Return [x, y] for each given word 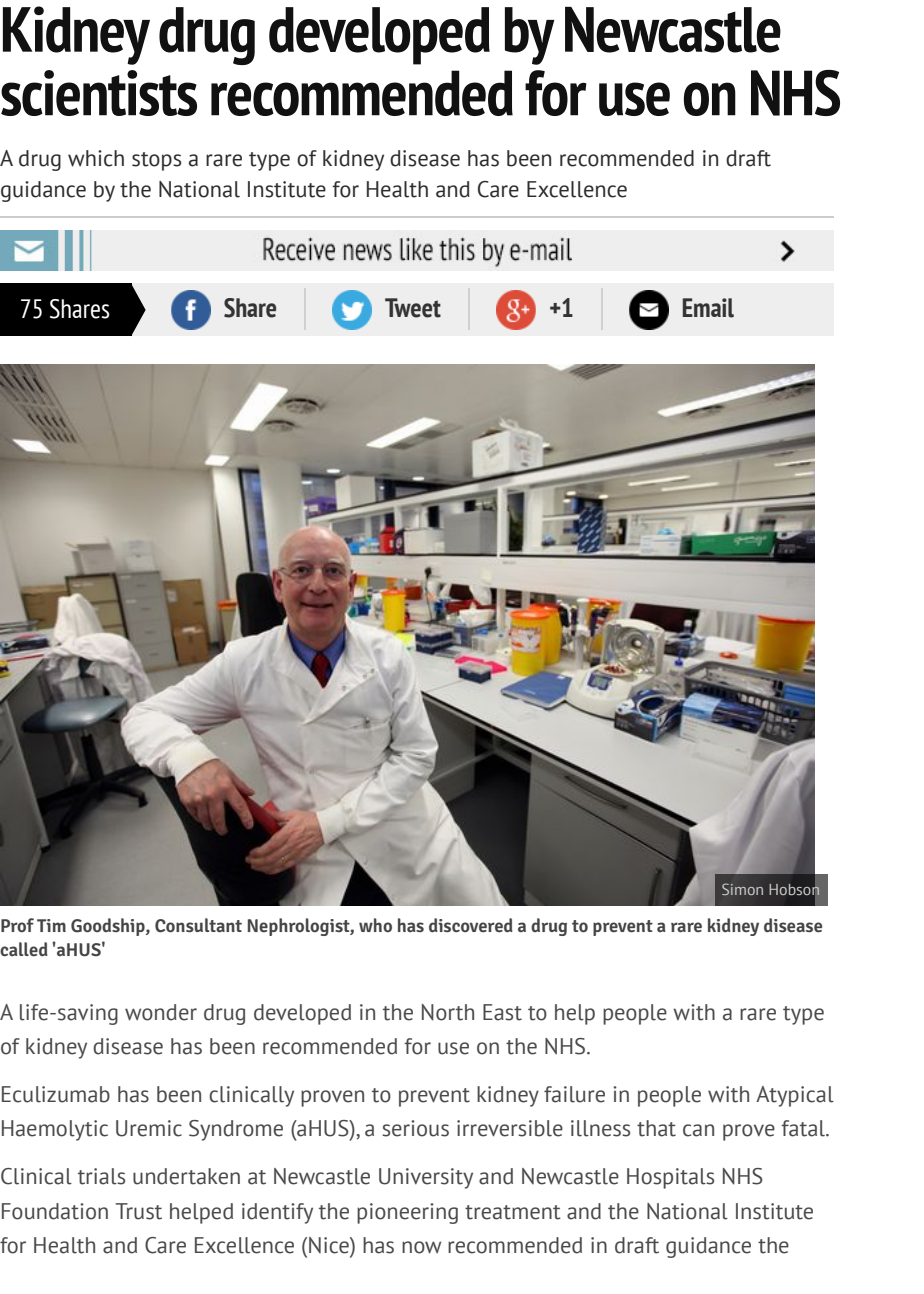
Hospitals [670, 1178]
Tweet [413, 308]
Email [708, 308]
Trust [138, 1211]
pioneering [407, 1213]
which [96, 158]
